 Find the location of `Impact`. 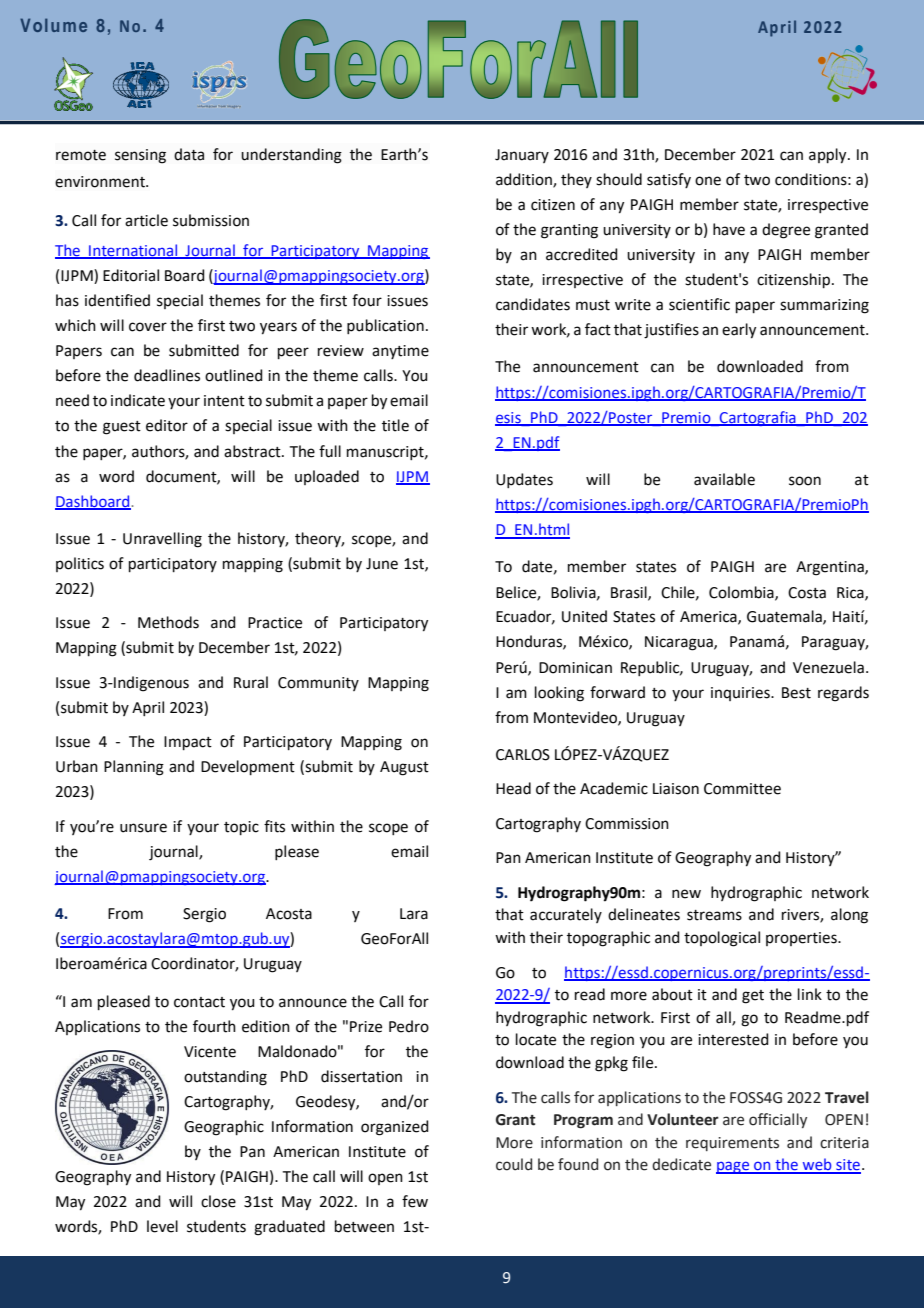

Impact is located at coordinates (188, 743).
